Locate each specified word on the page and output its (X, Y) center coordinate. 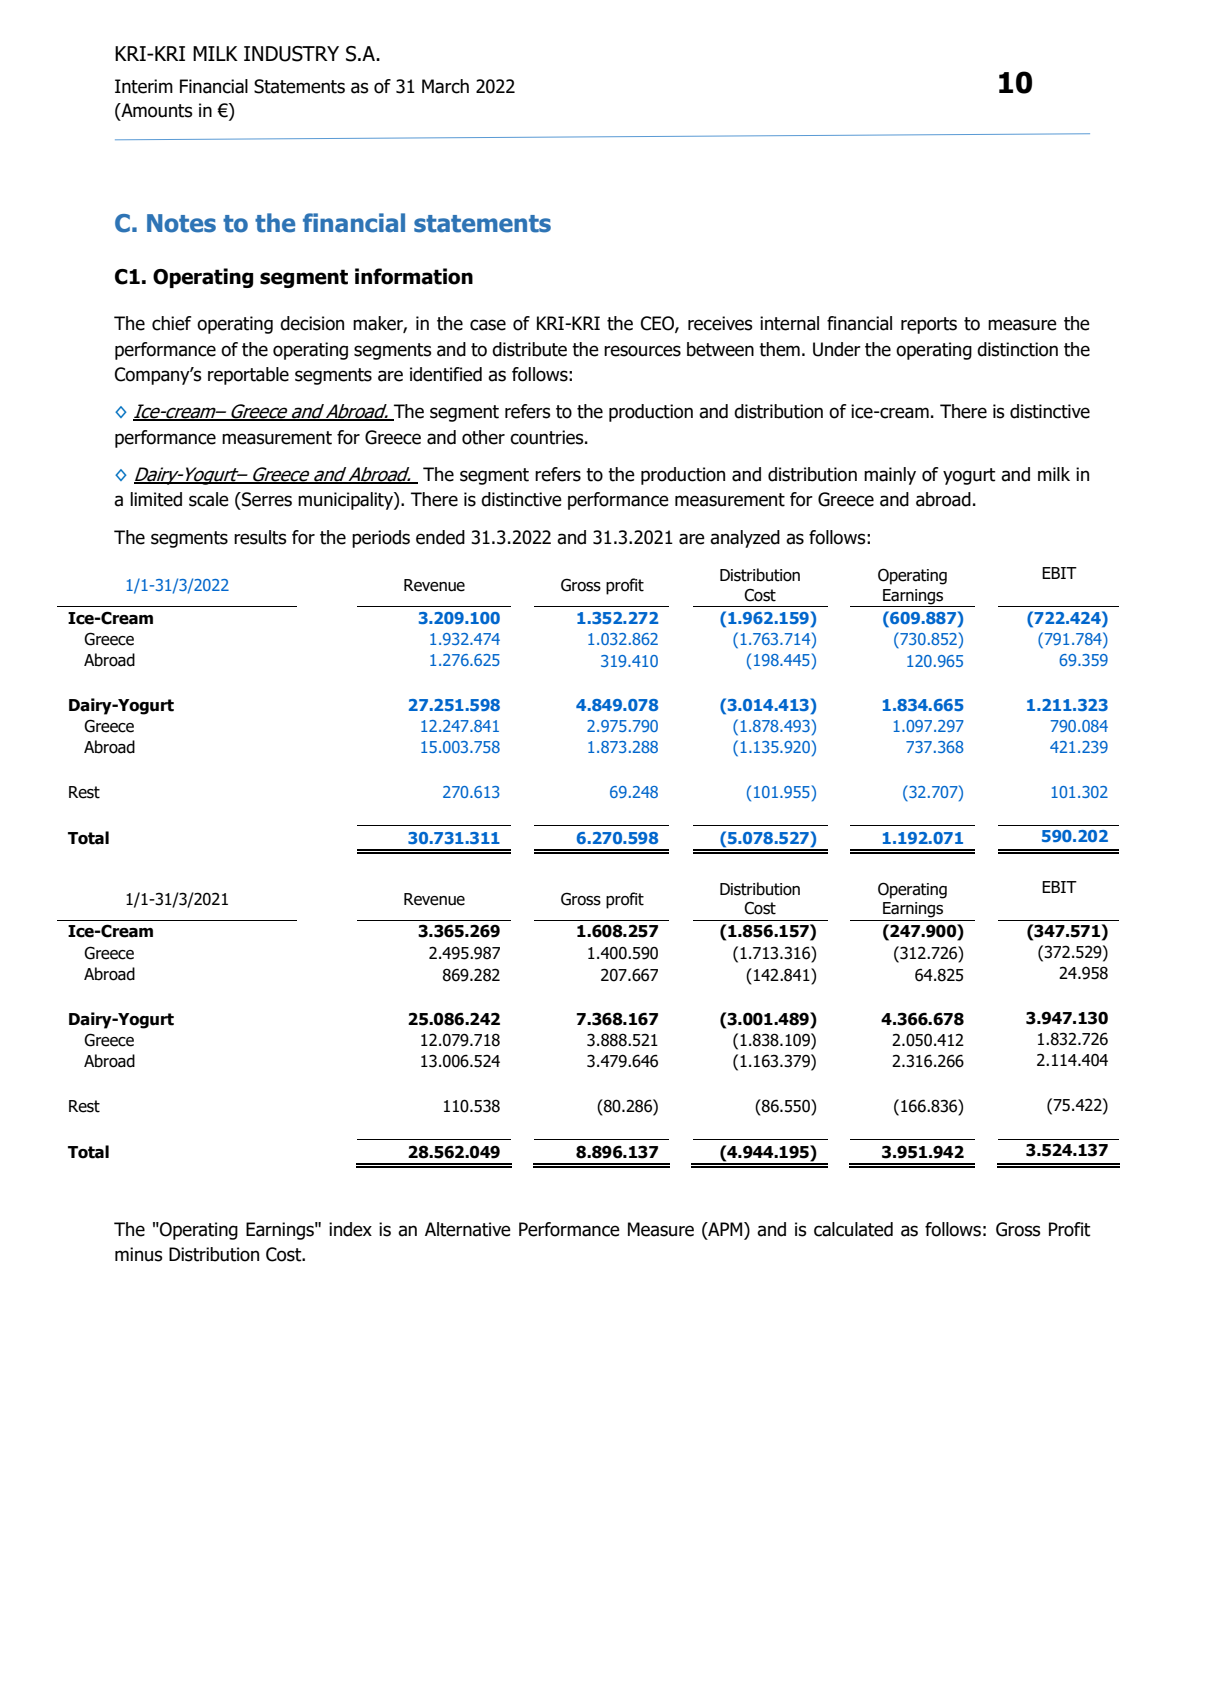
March (445, 86)
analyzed (745, 539)
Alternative (468, 1229)
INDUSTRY (291, 54)
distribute (529, 349)
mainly (890, 476)
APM (725, 1229)
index (350, 1229)
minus (139, 1254)
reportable (248, 376)
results (260, 537)
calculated (853, 1229)
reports (929, 325)
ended (440, 537)
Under (837, 349)
